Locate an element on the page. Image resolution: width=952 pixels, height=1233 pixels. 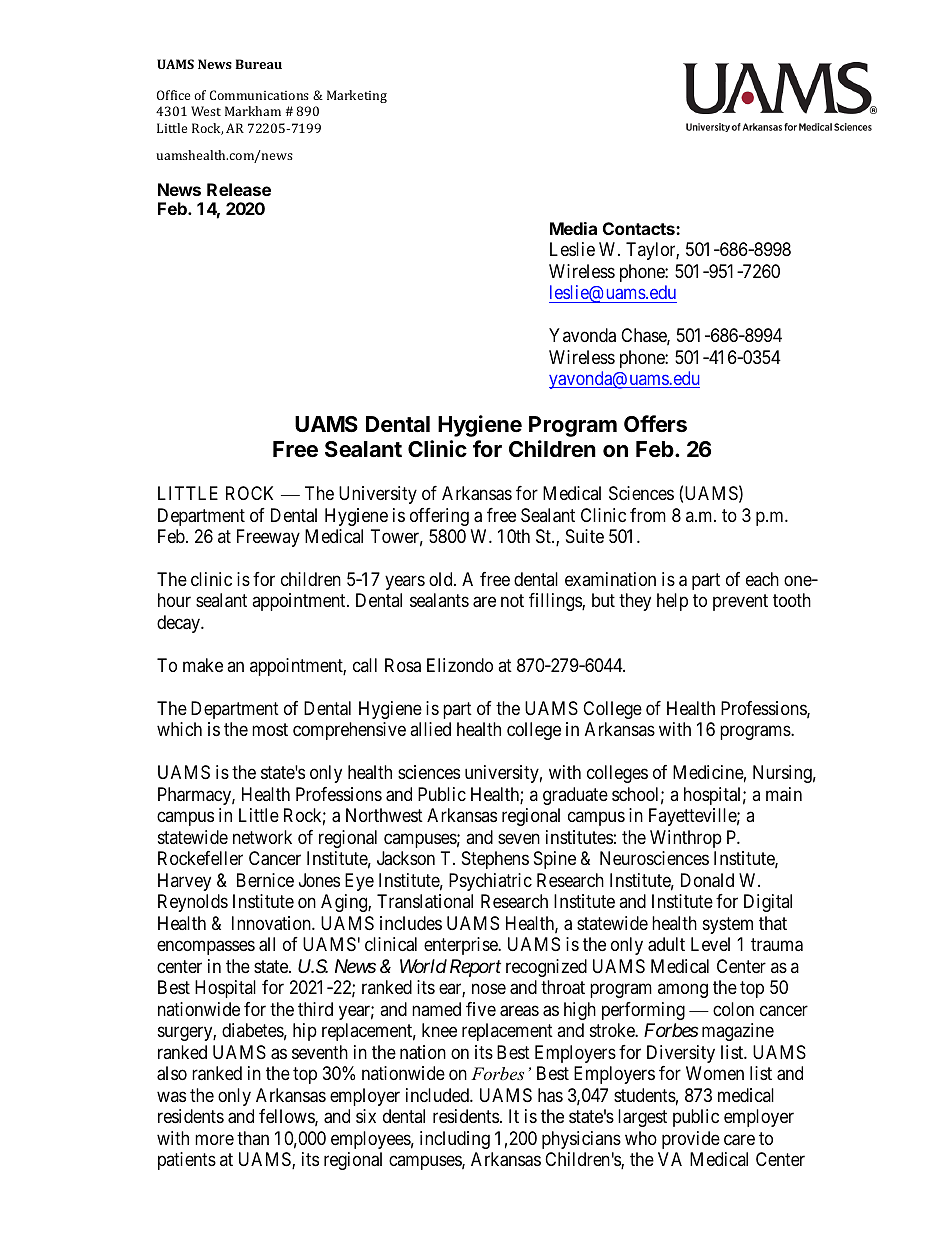
Bernice is located at coordinates (265, 880).
